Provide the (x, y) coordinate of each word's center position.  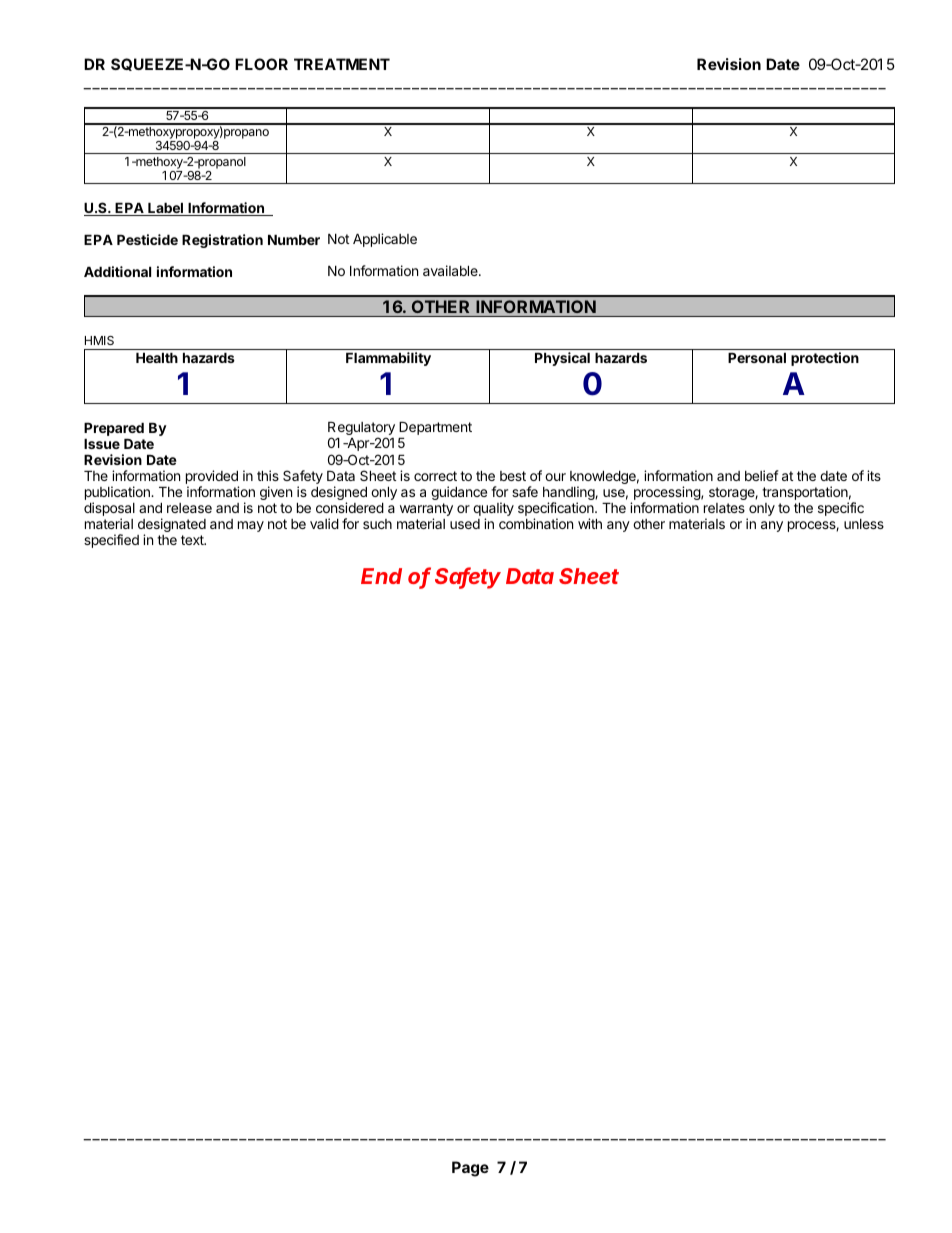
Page (470, 1169)
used (465, 524)
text (193, 540)
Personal (757, 358)
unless (864, 524)
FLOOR (261, 64)
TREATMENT (342, 64)
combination (536, 523)
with (590, 523)
